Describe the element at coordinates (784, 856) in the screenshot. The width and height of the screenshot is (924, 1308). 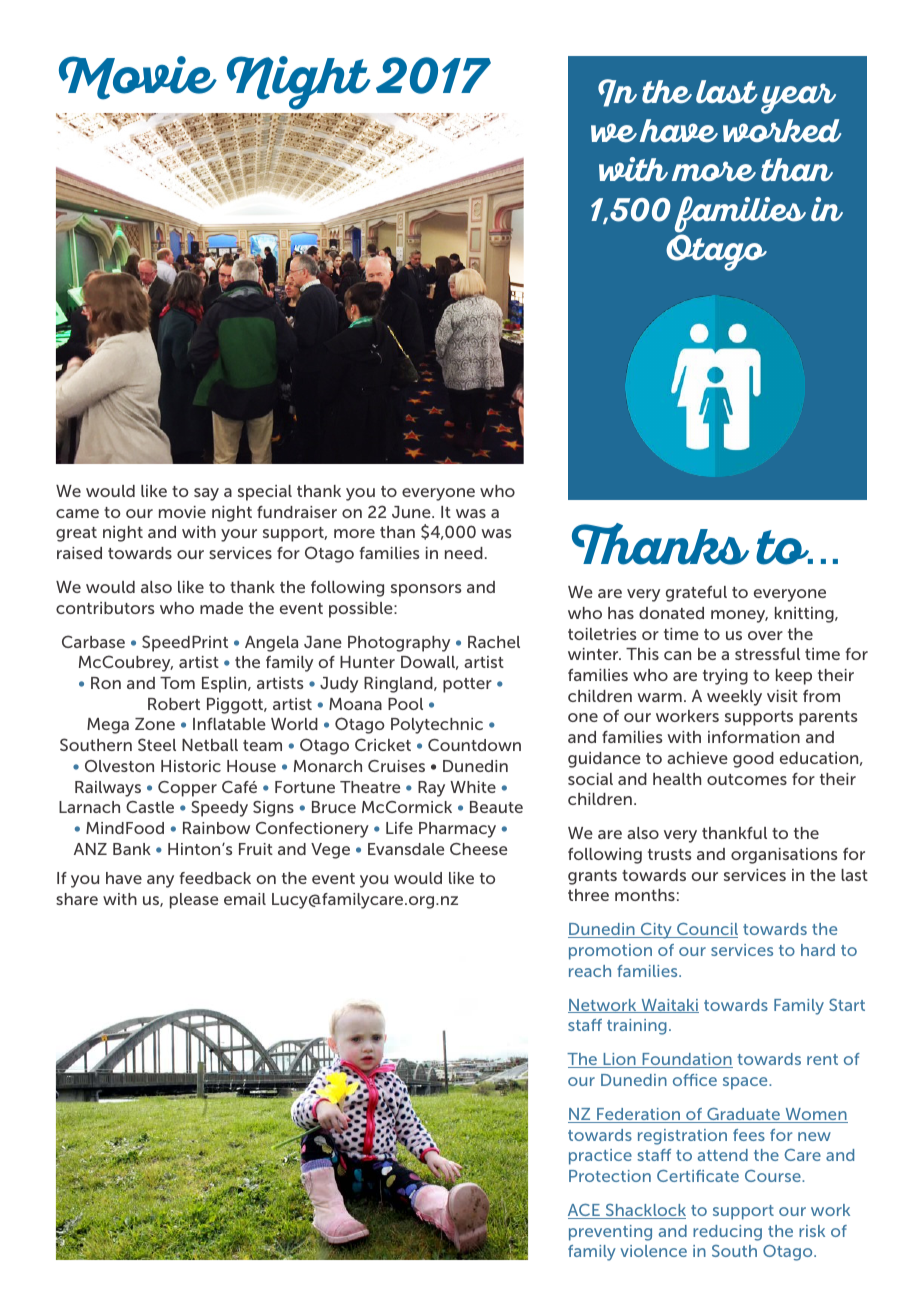
I see `organisations` at that location.
